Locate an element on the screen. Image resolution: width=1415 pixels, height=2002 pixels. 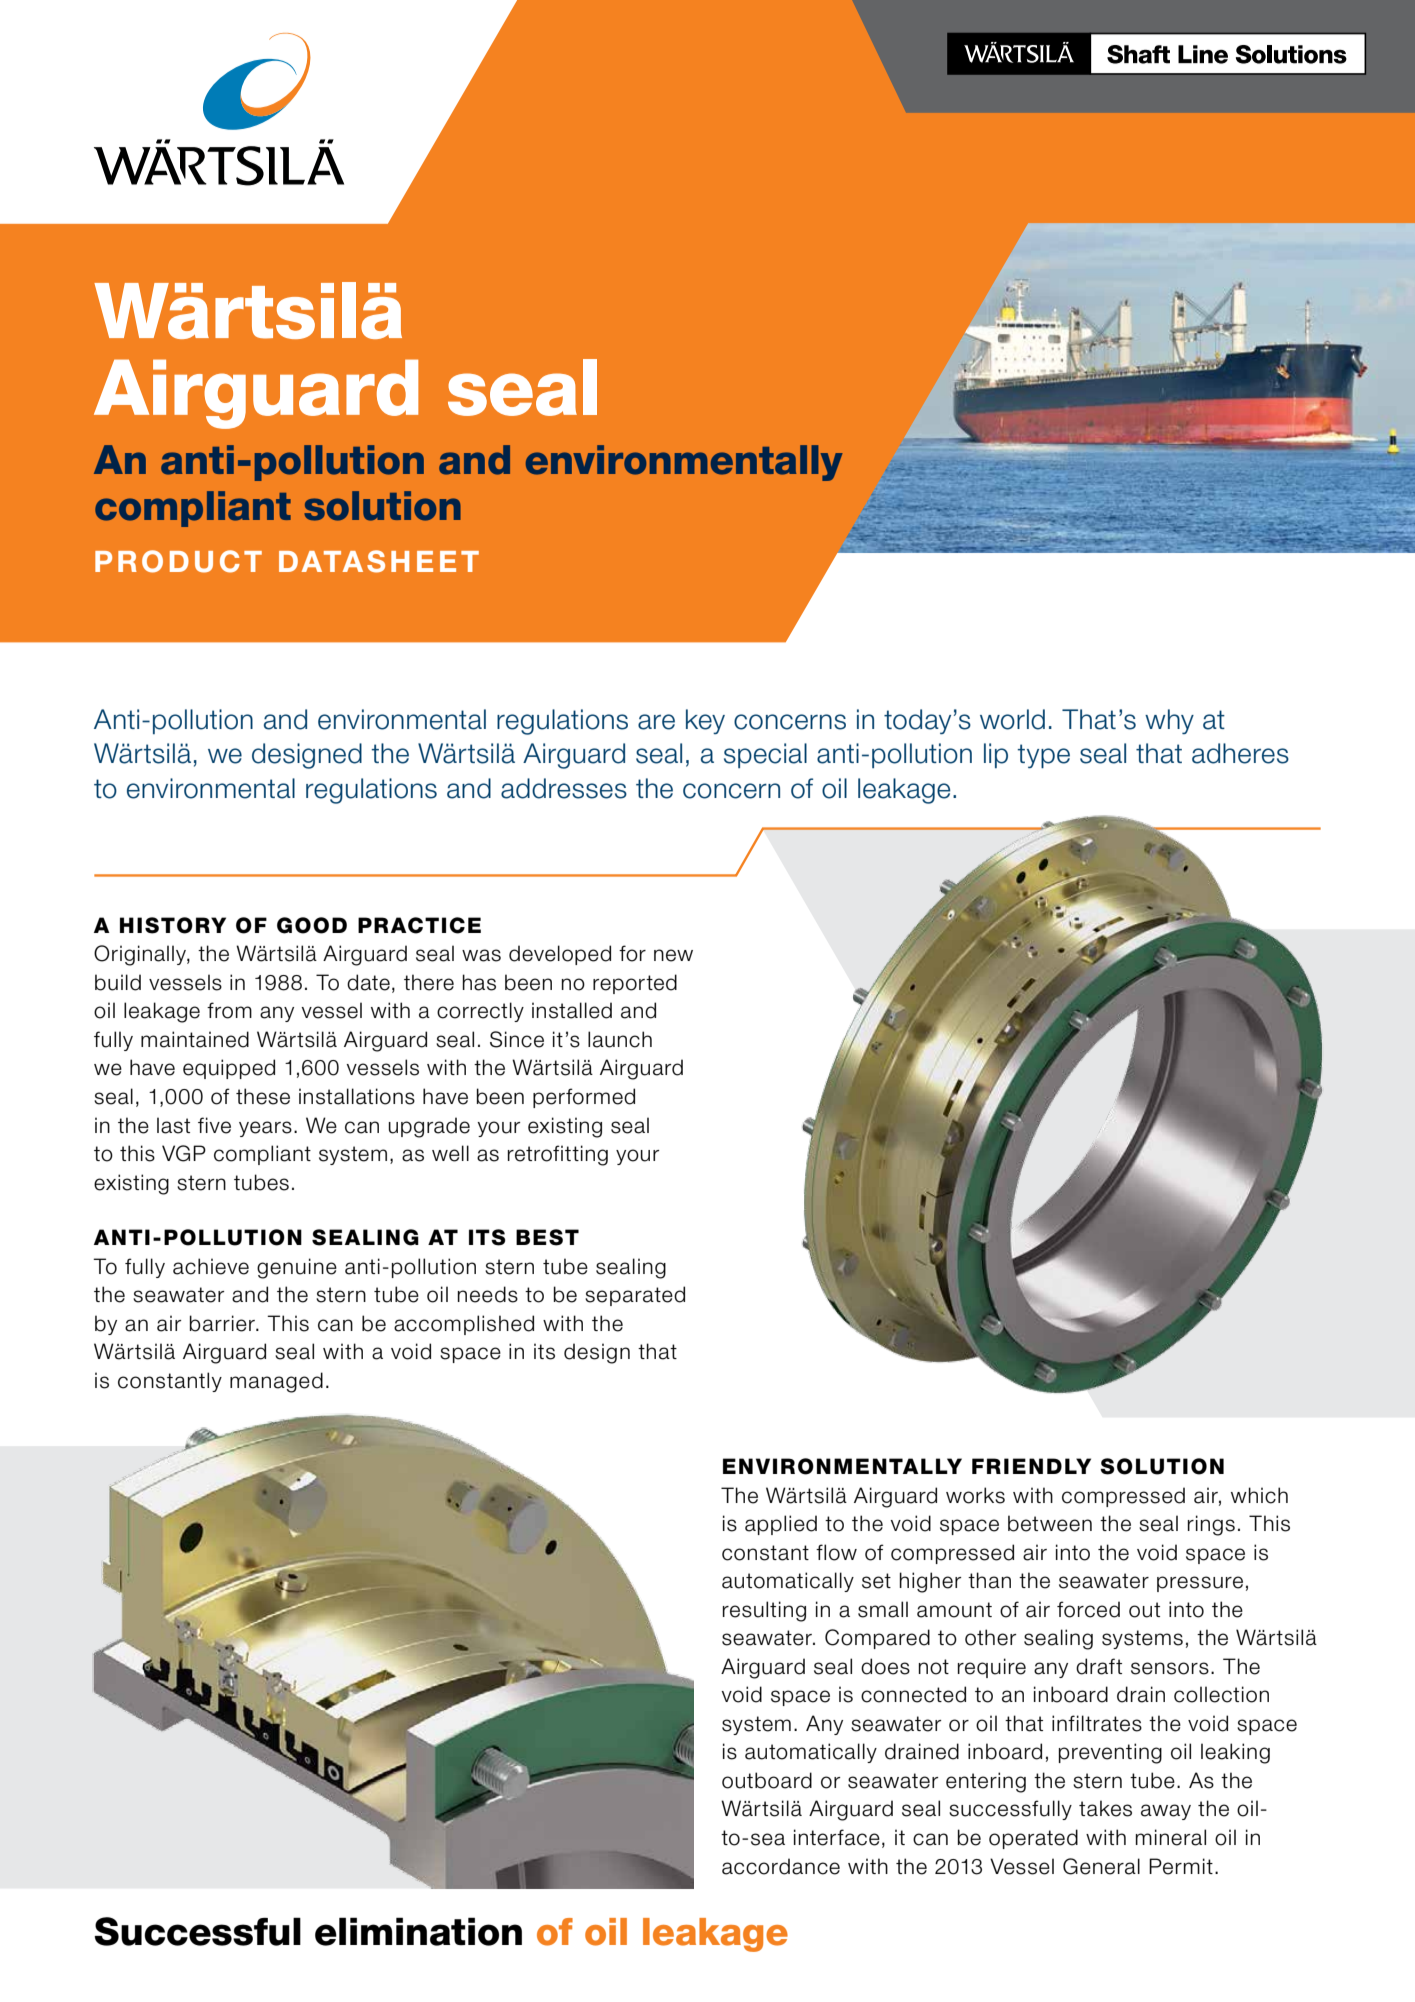
launch is located at coordinates (620, 1039).
